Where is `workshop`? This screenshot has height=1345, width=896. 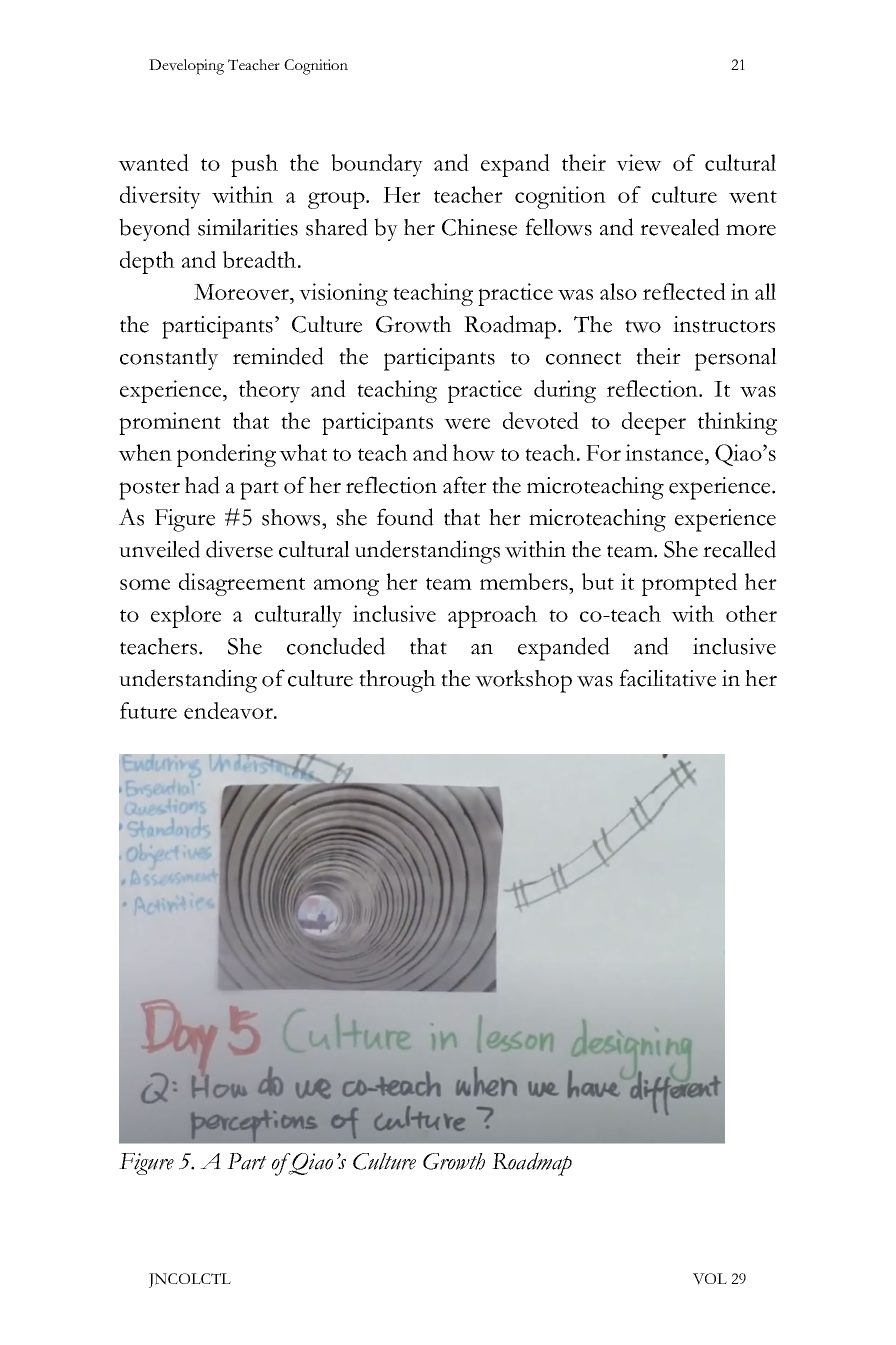
workshop is located at coordinates (523, 681).
